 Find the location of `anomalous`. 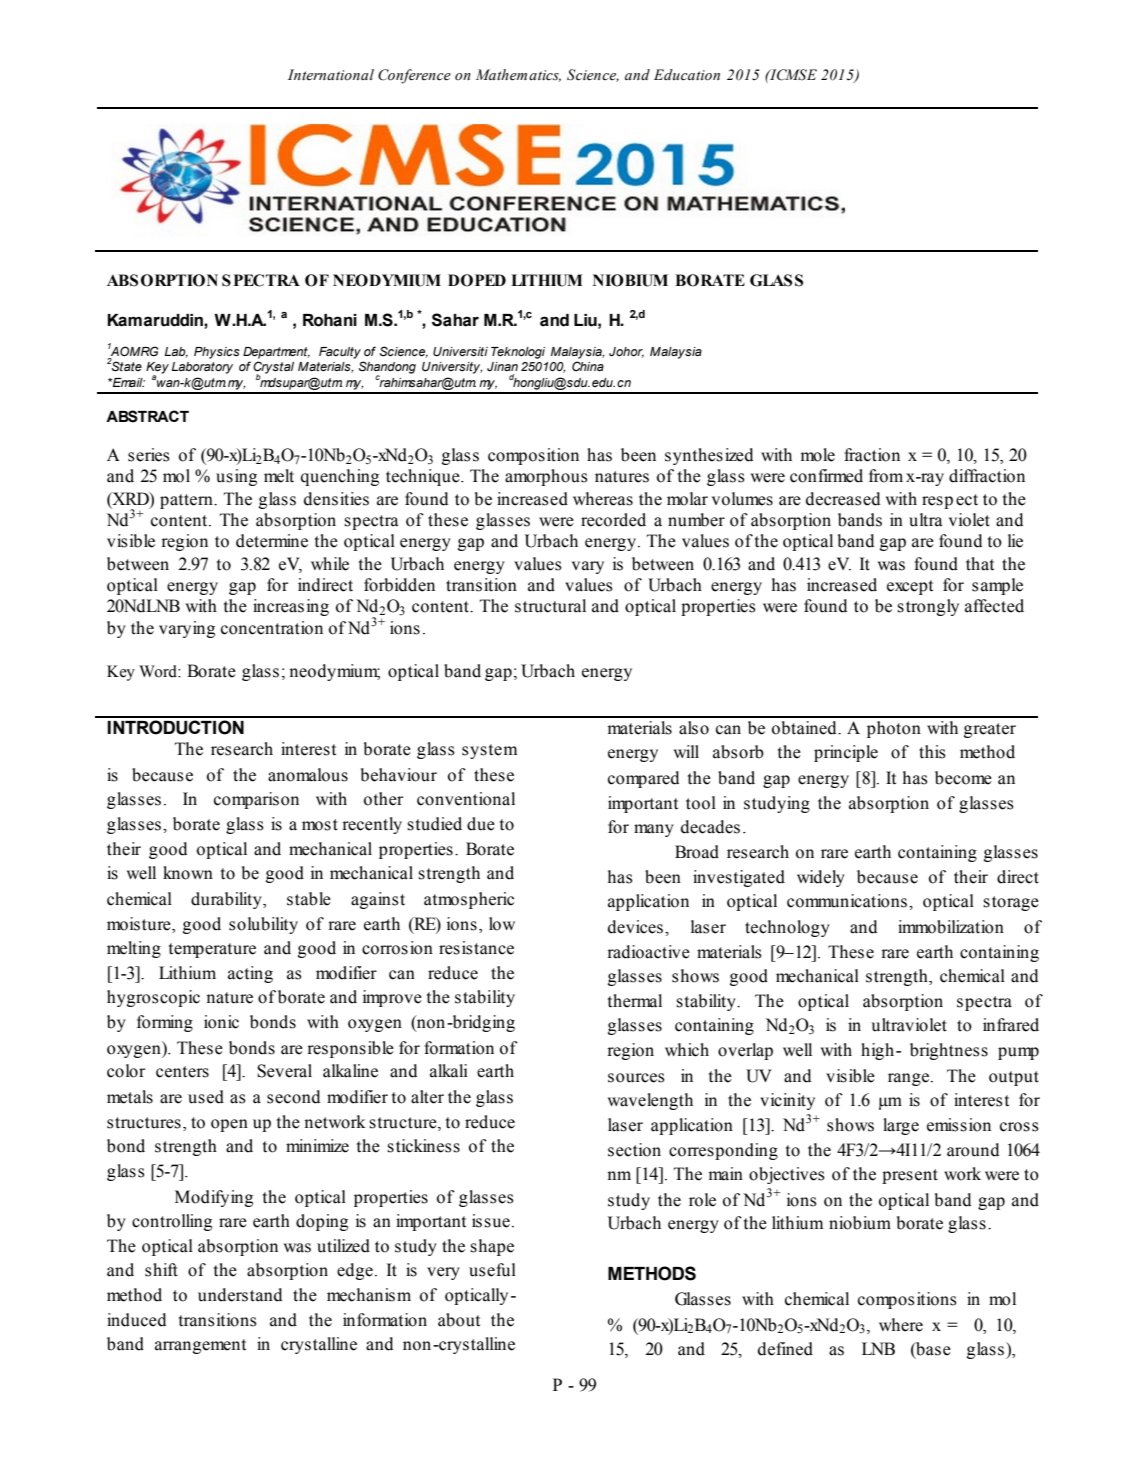

anomalous is located at coordinates (308, 775).
